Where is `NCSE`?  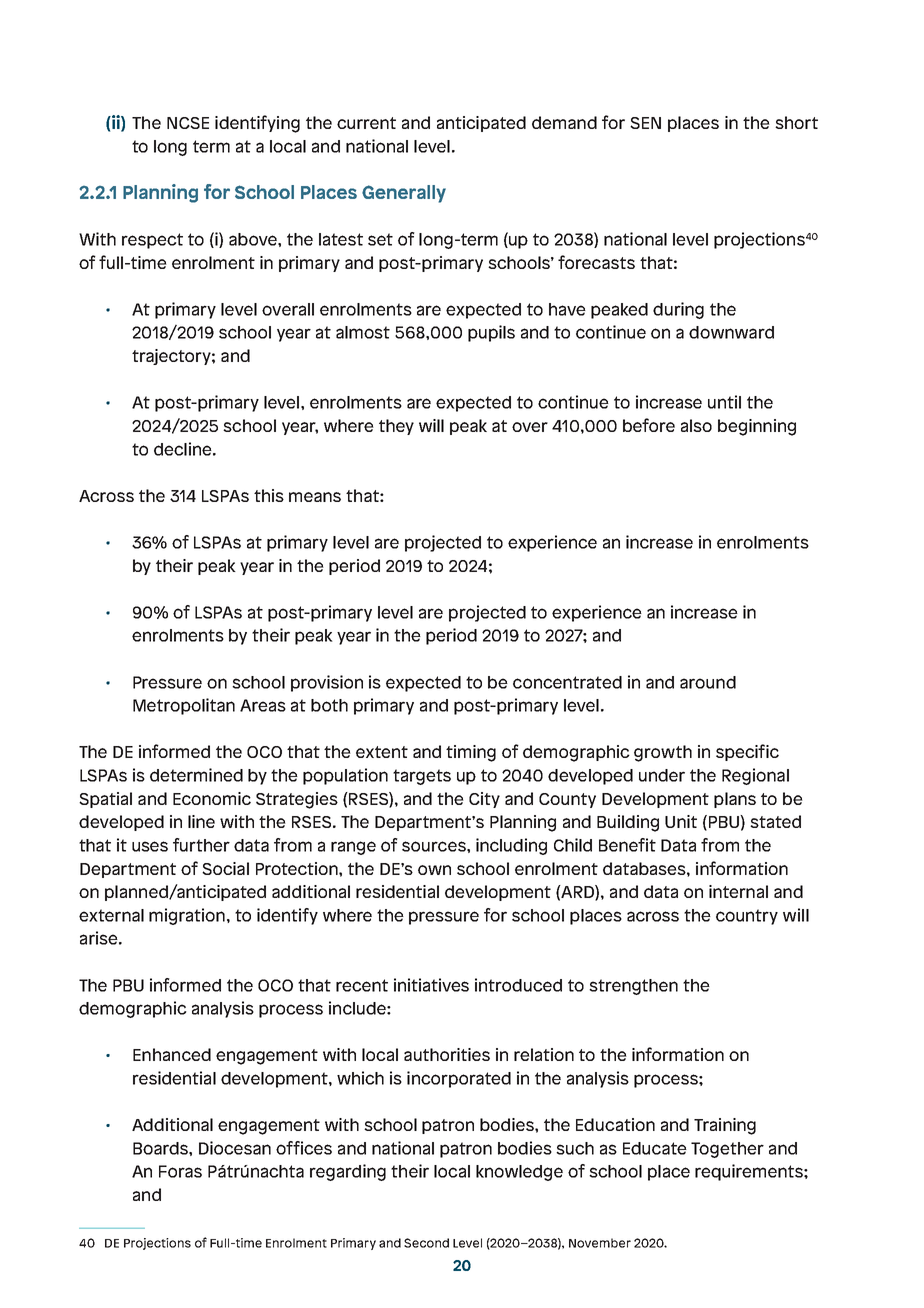 NCSE is located at coordinates (188, 123).
